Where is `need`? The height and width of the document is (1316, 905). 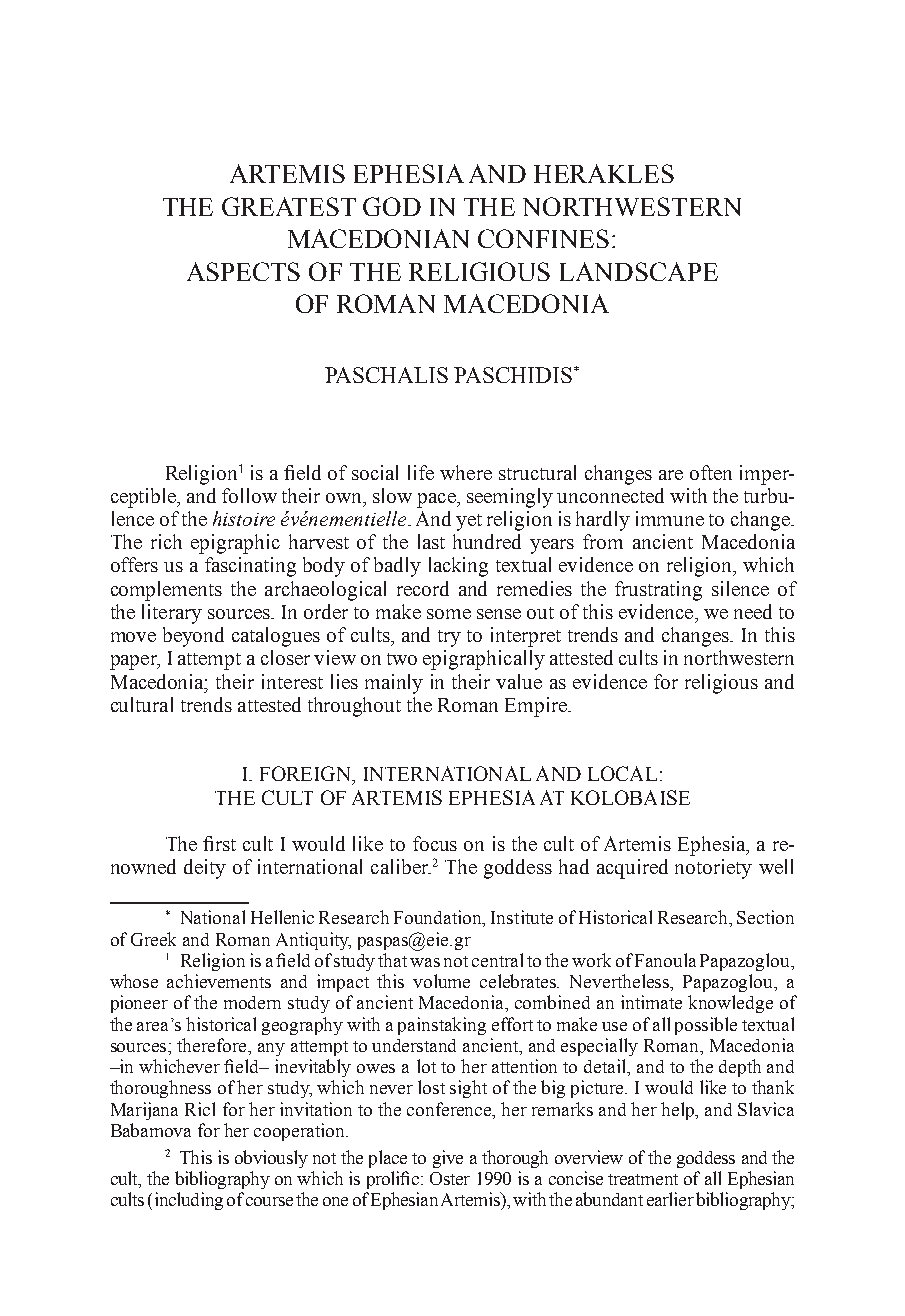
need is located at coordinates (753, 611).
